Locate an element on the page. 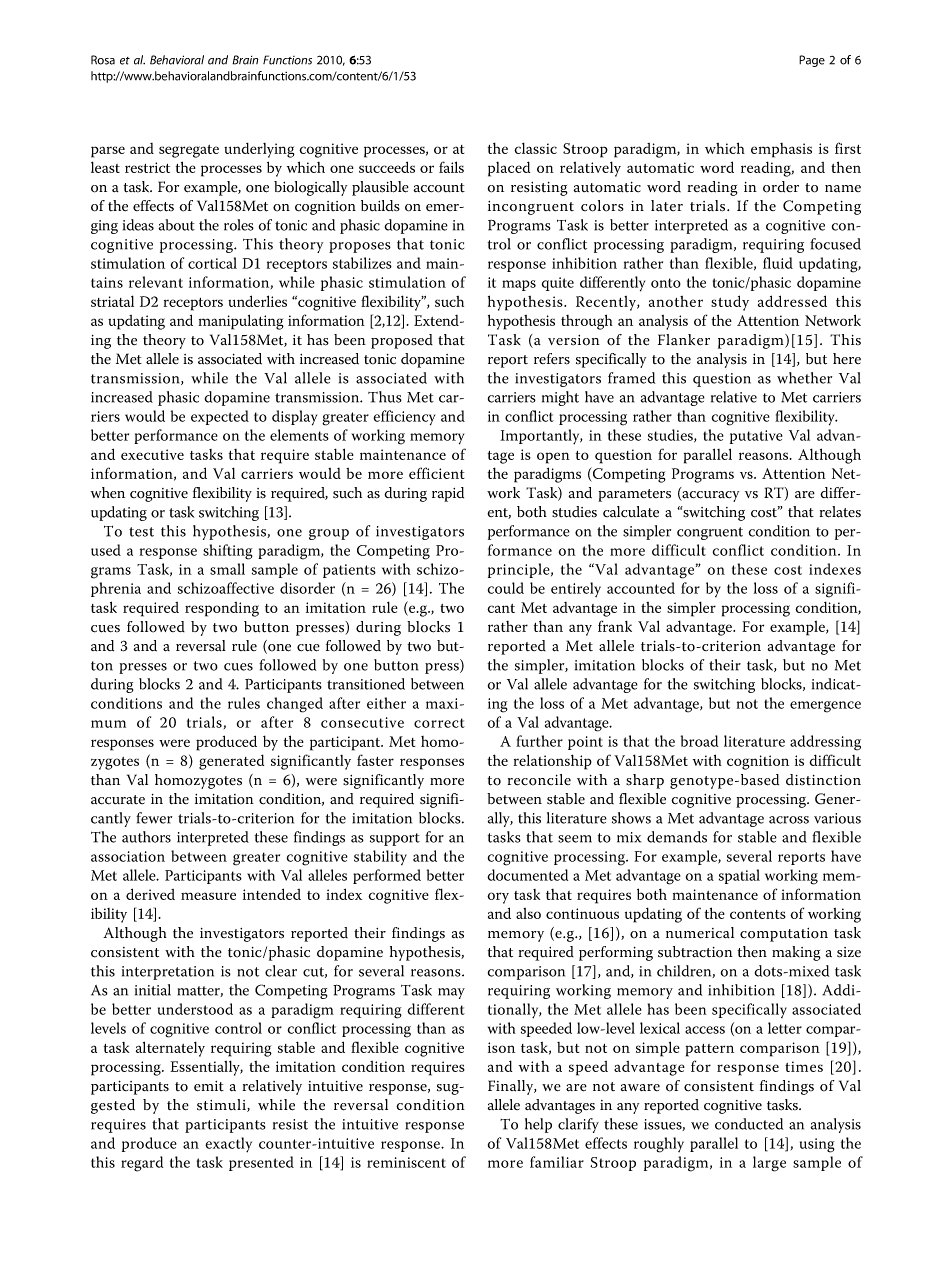  segregate is located at coordinates (189, 151).
